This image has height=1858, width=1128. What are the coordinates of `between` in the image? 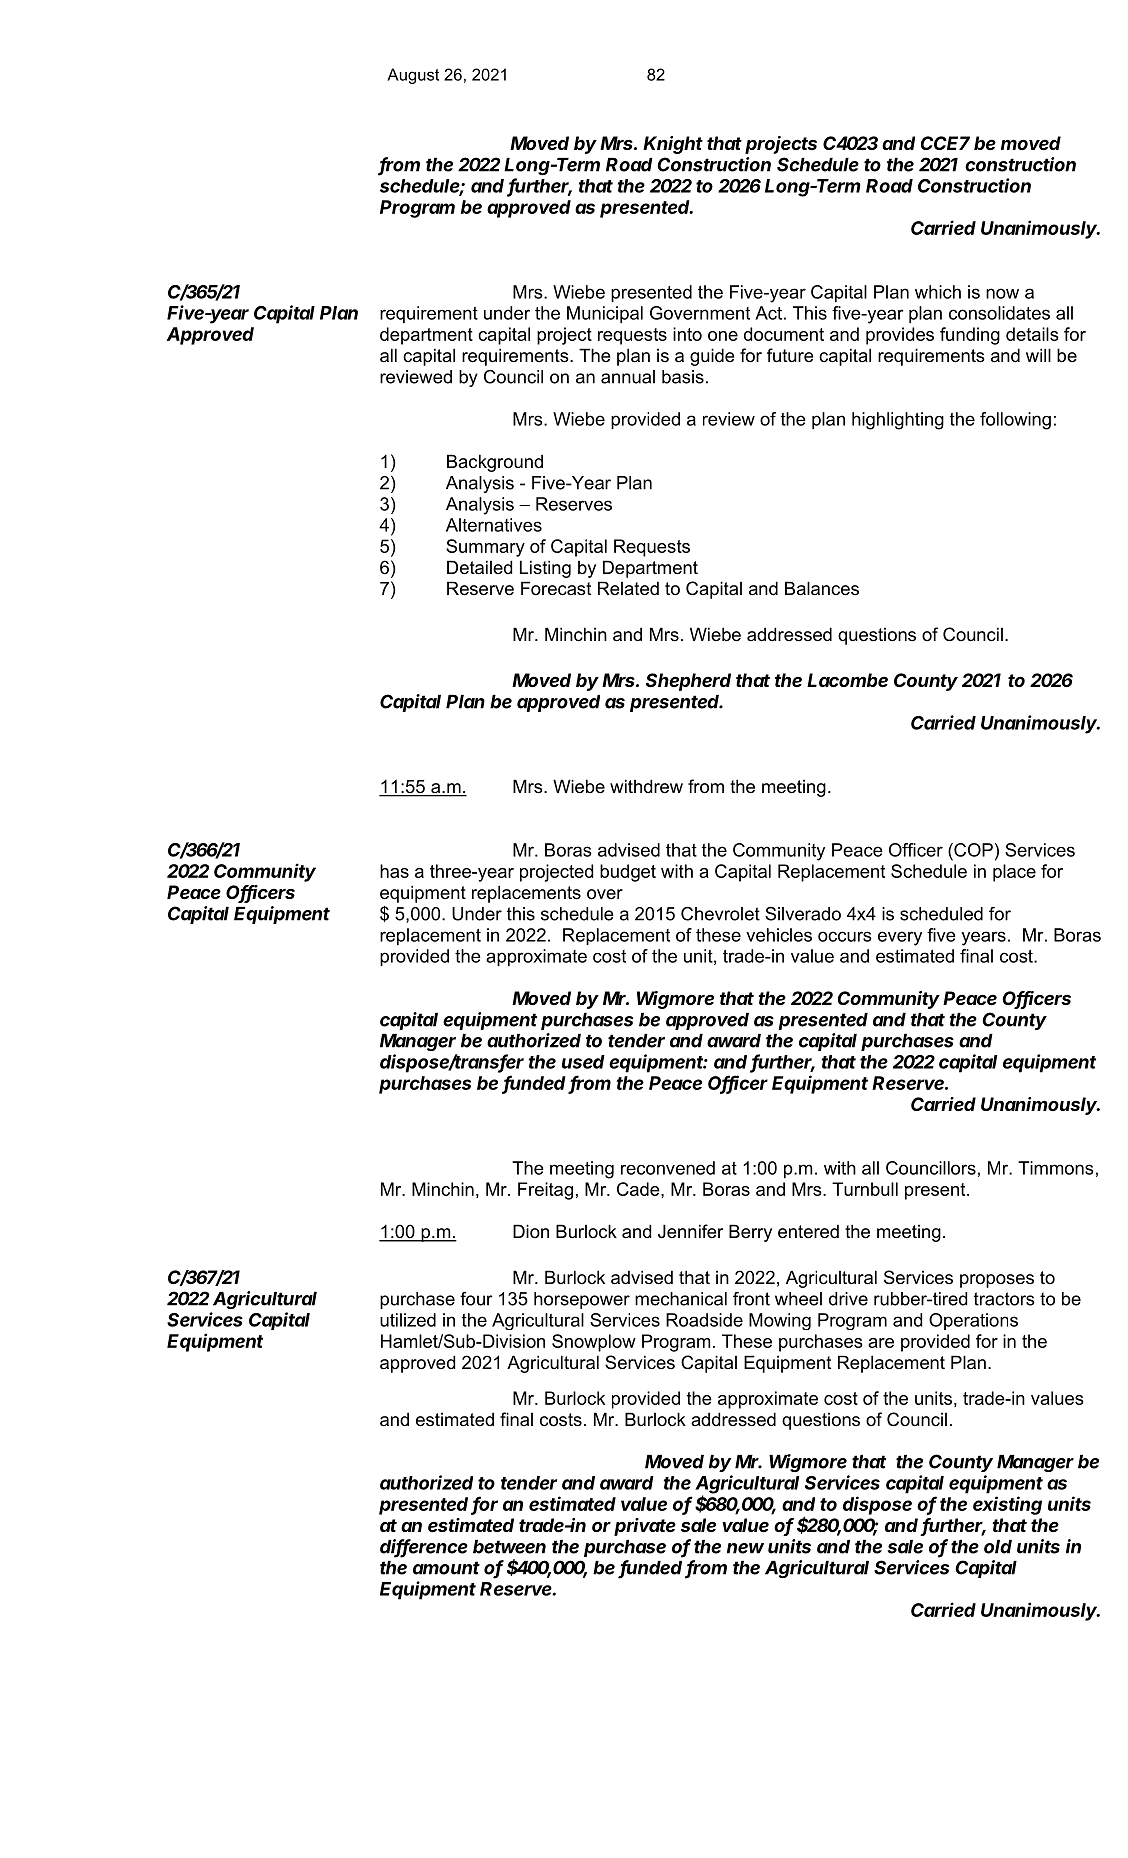 It's located at (509, 1547).
